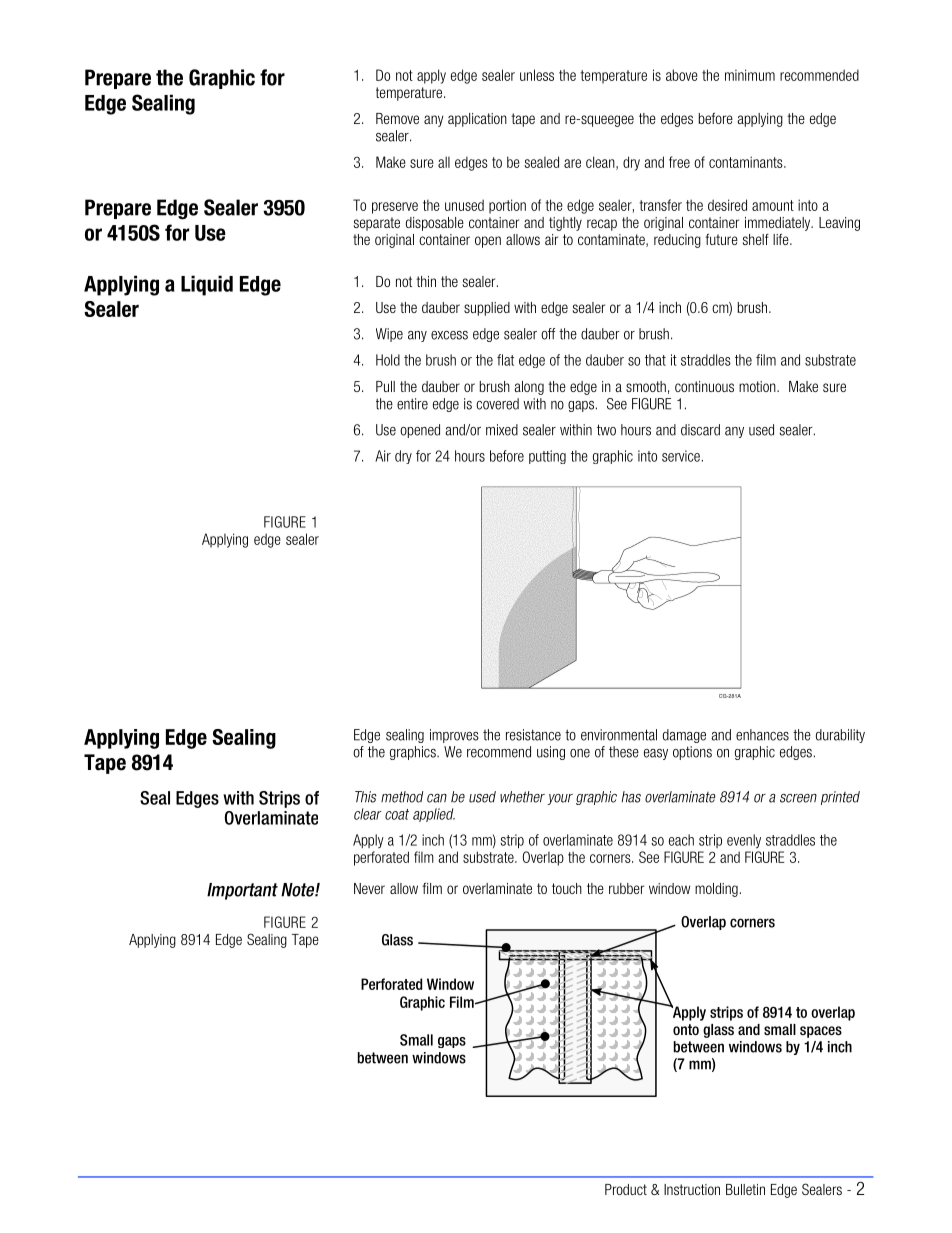  What do you see at coordinates (762, 735) in the image?
I see `enhances` at bounding box center [762, 735].
